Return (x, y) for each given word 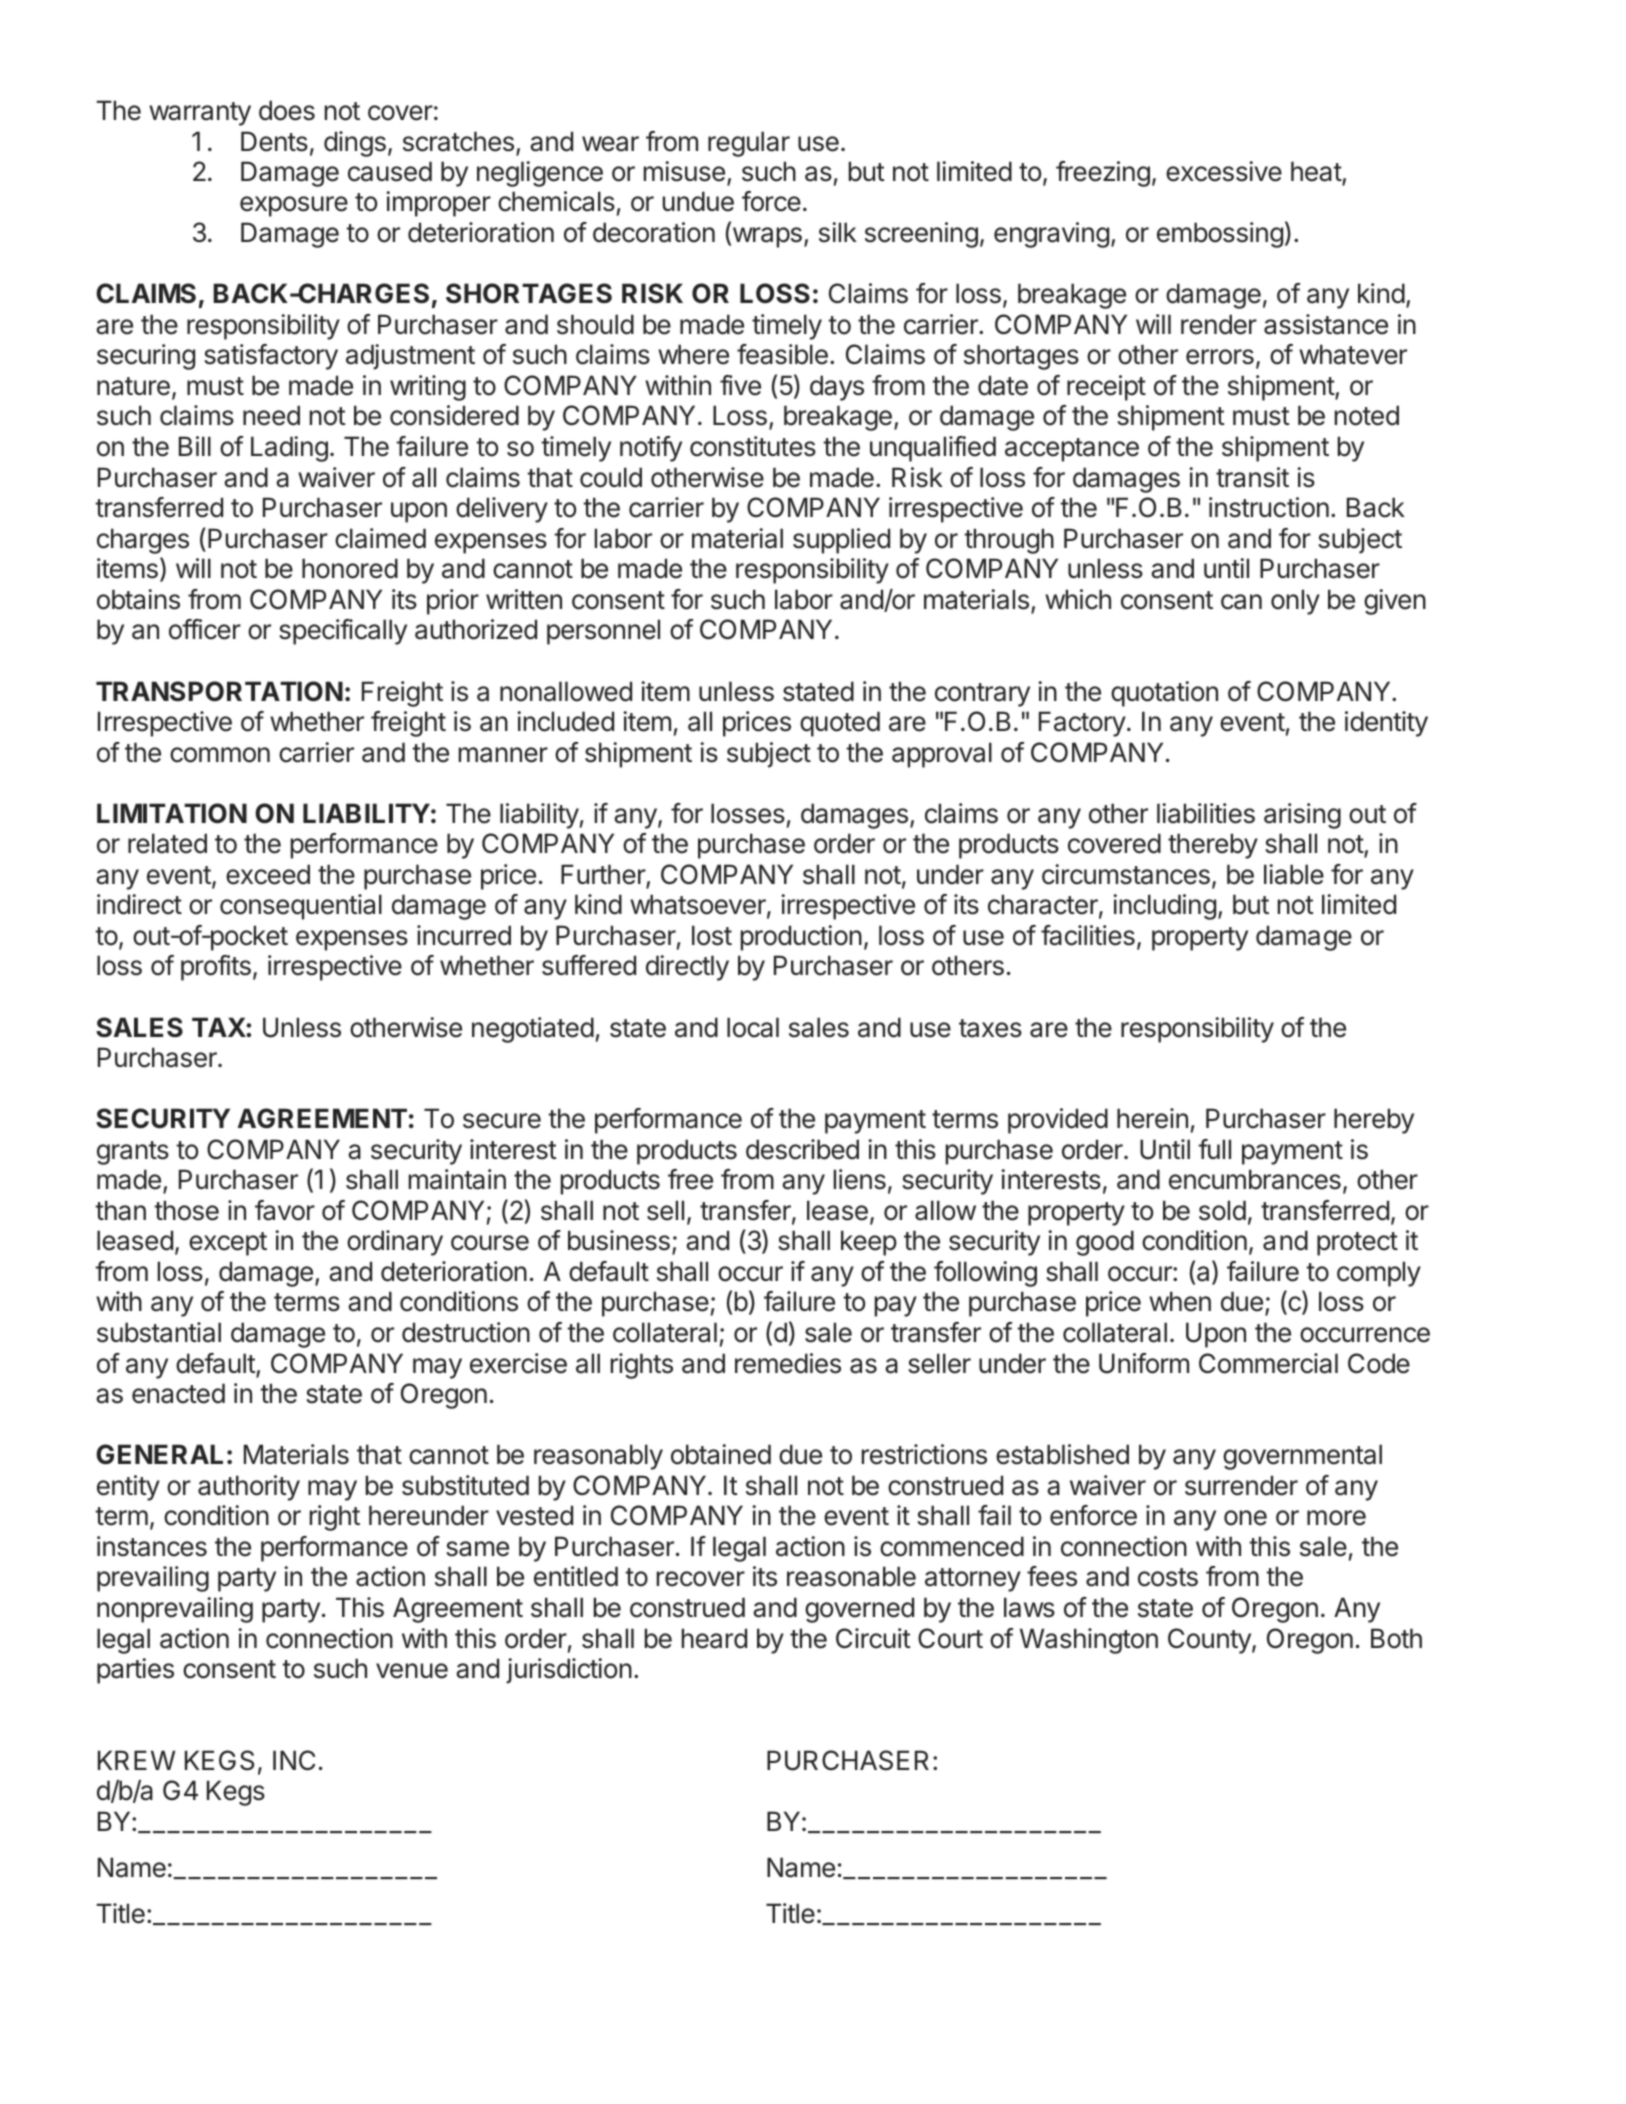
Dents (274, 141)
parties (135, 1671)
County (1210, 1641)
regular (749, 144)
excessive (1224, 171)
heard (714, 1638)
